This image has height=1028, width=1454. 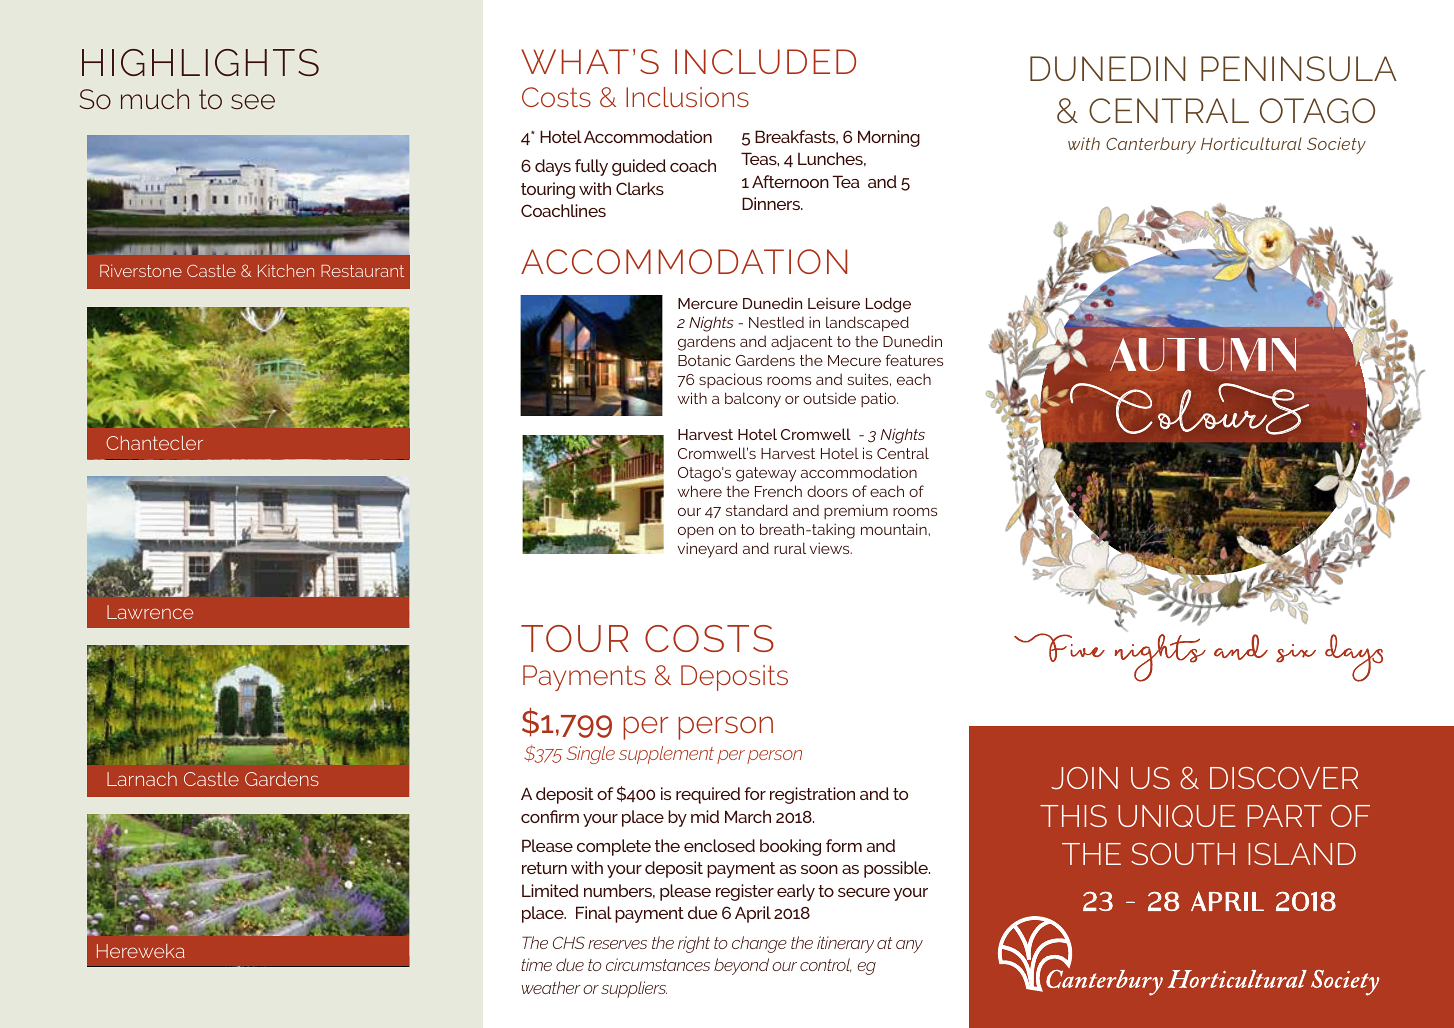 What do you see at coordinates (536, 964) in the image?
I see `time` at bounding box center [536, 964].
